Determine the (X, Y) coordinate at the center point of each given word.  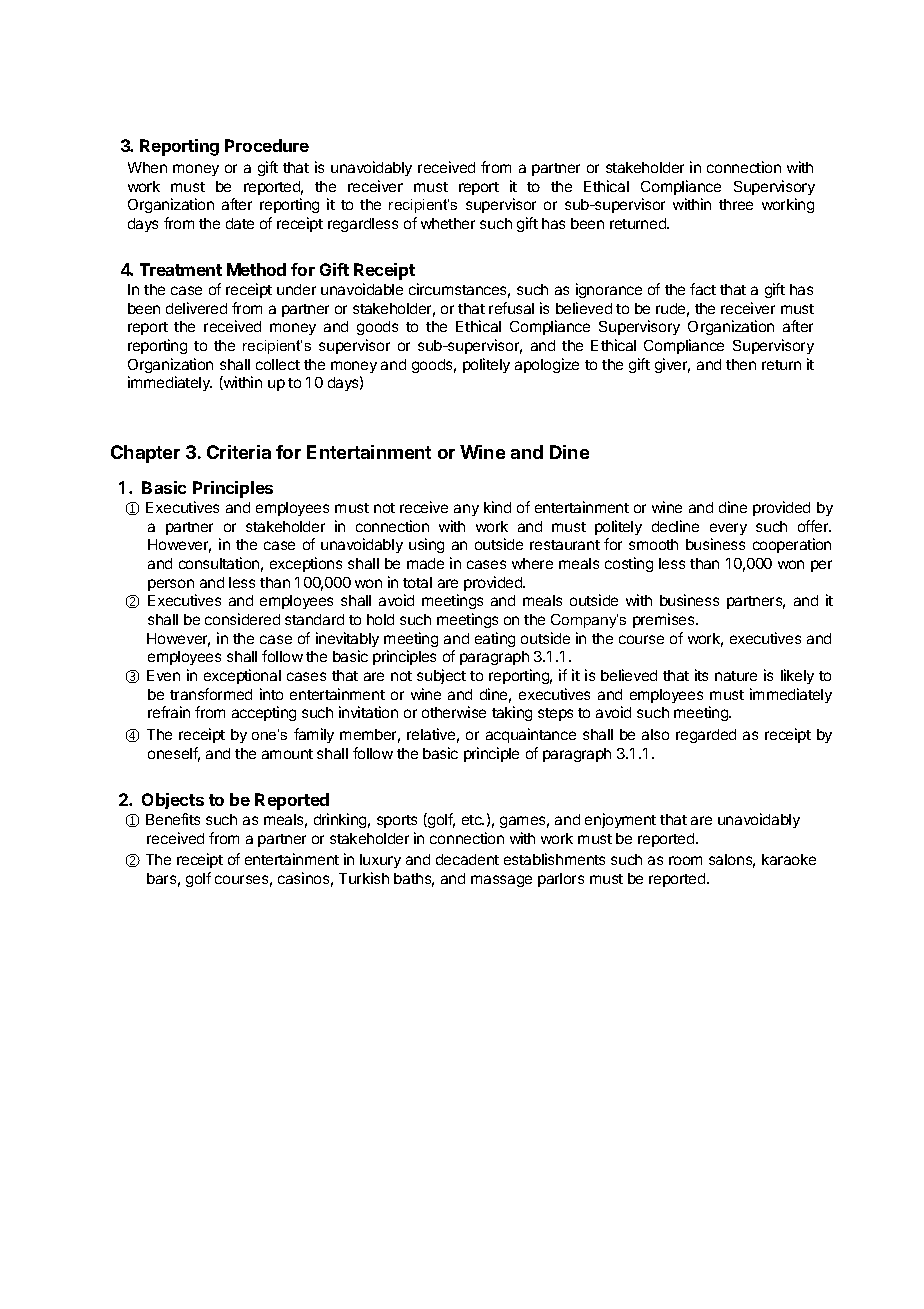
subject (441, 676)
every (728, 529)
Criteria (239, 452)
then (741, 364)
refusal (511, 308)
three (736, 204)
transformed (211, 694)
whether (448, 223)
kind (497, 507)
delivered (196, 308)
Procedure (267, 145)
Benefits (173, 819)
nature (736, 676)
